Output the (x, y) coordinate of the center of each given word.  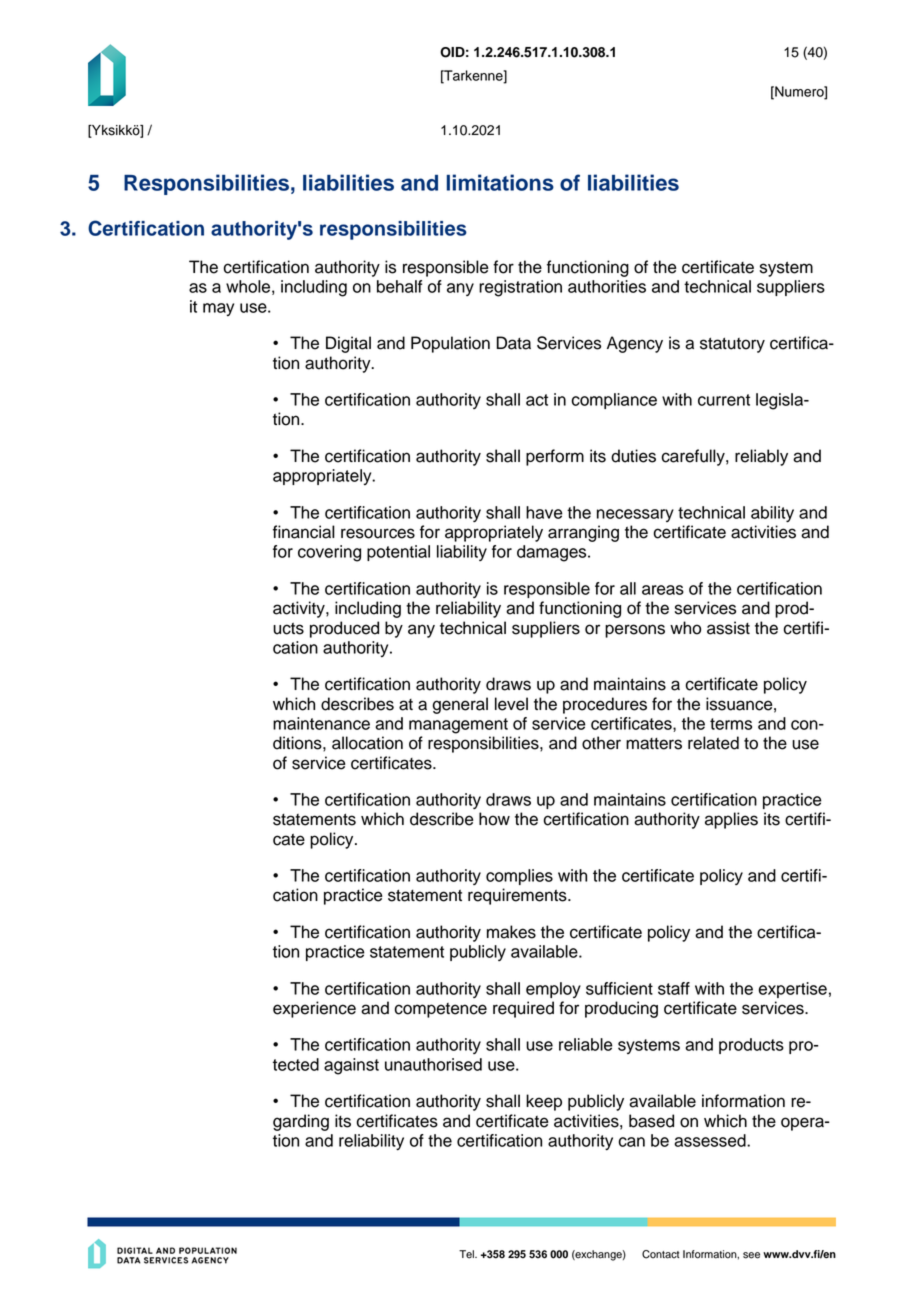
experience (314, 1009)
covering (329, 553)
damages (553, 553)
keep (544, 1102)
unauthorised (433, 1064)
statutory (732, 345)
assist (728, 628)
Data (514, 343)
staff (674, 988)
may (218, 309)
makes (511, 932)
